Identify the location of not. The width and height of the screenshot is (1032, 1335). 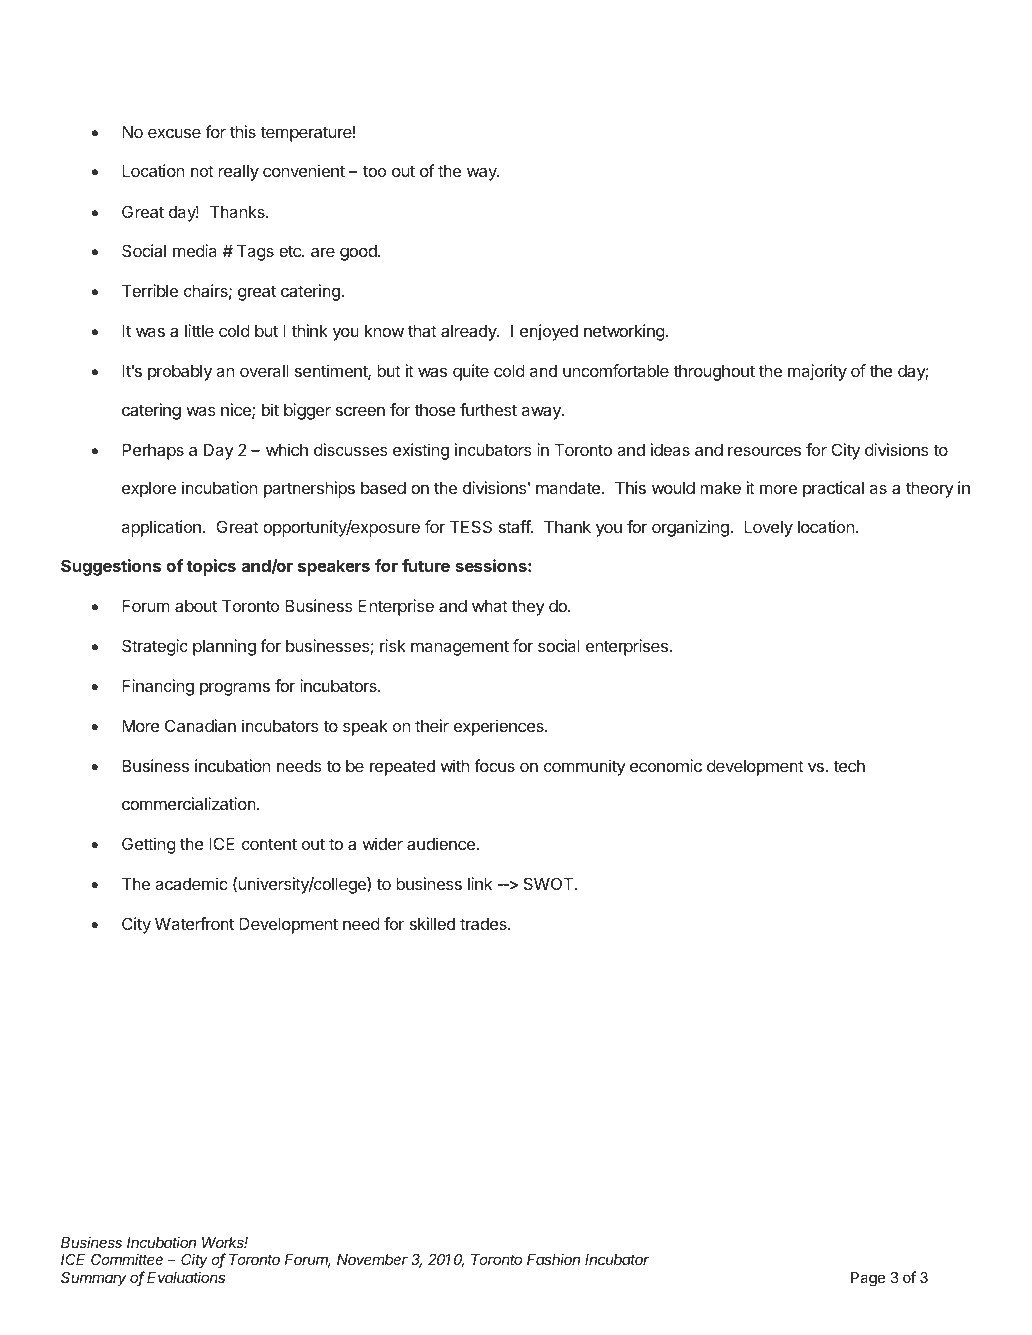
(202, 171).
